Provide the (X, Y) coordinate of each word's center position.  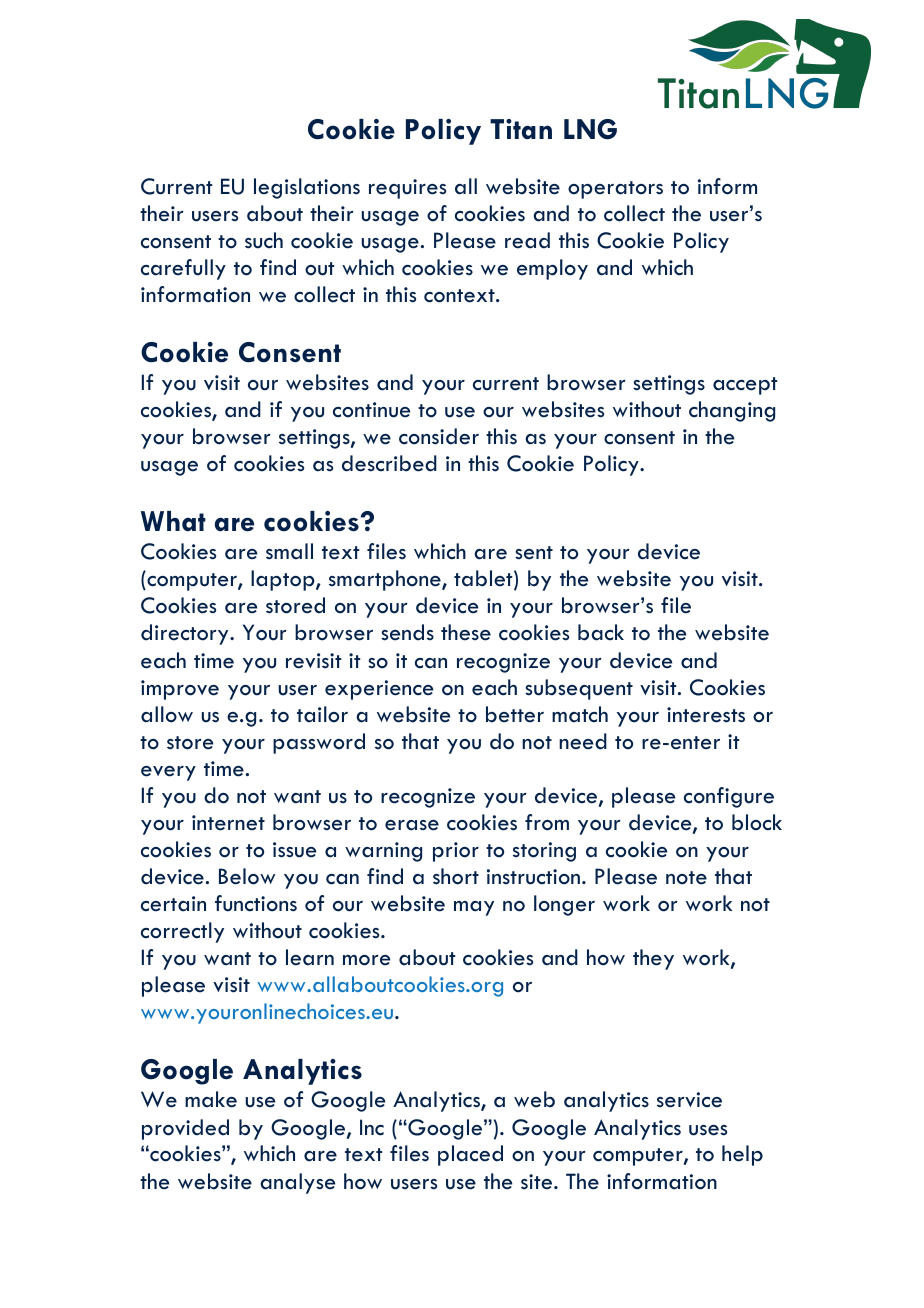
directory (186, 634)
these (466, 632)
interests (706, 715)
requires (407, 189)
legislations (307, 188)
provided (185, 1129)
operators (615, 190)
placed (470, 1155)
